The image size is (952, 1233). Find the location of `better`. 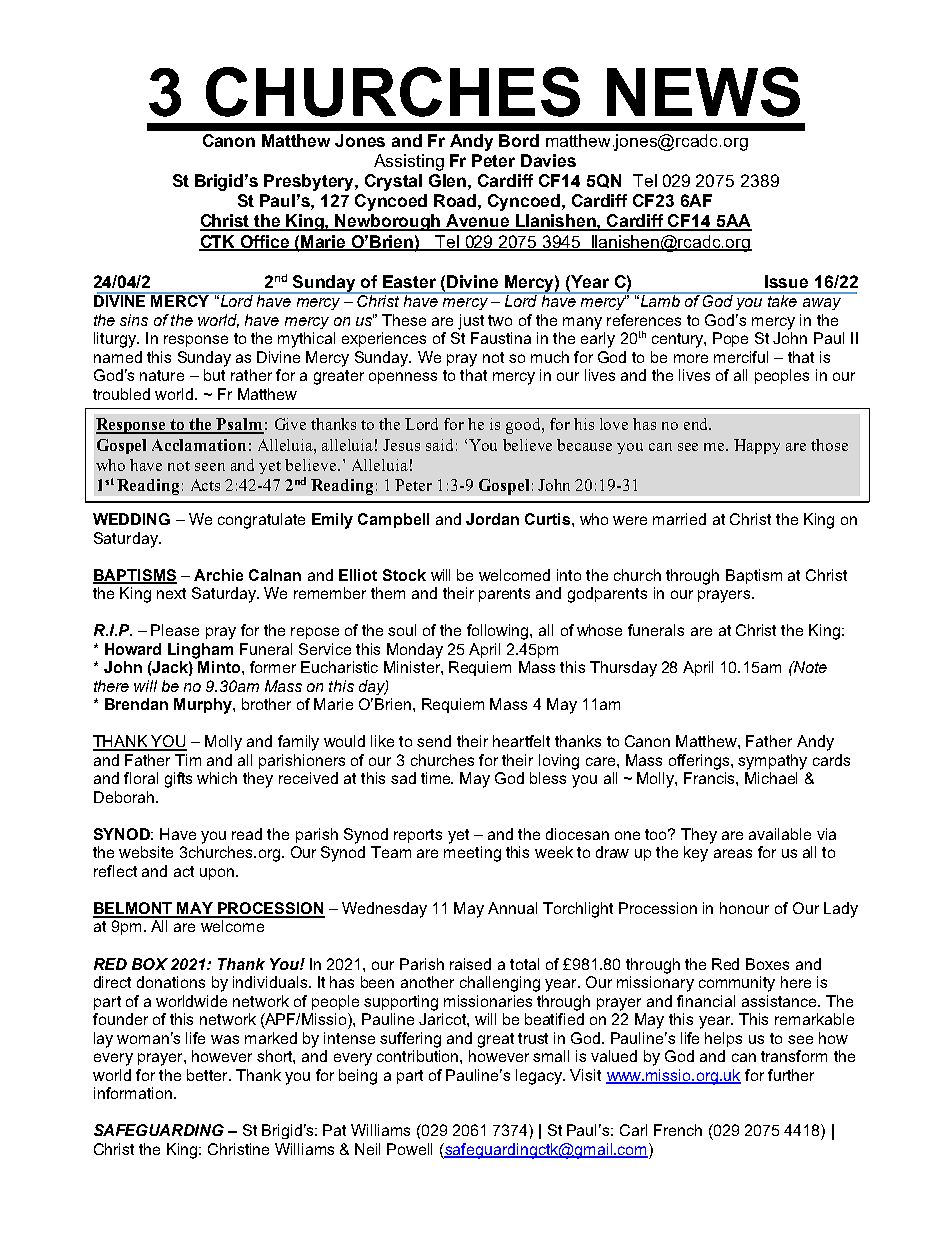

better is located at coordinates (208, 1075).
